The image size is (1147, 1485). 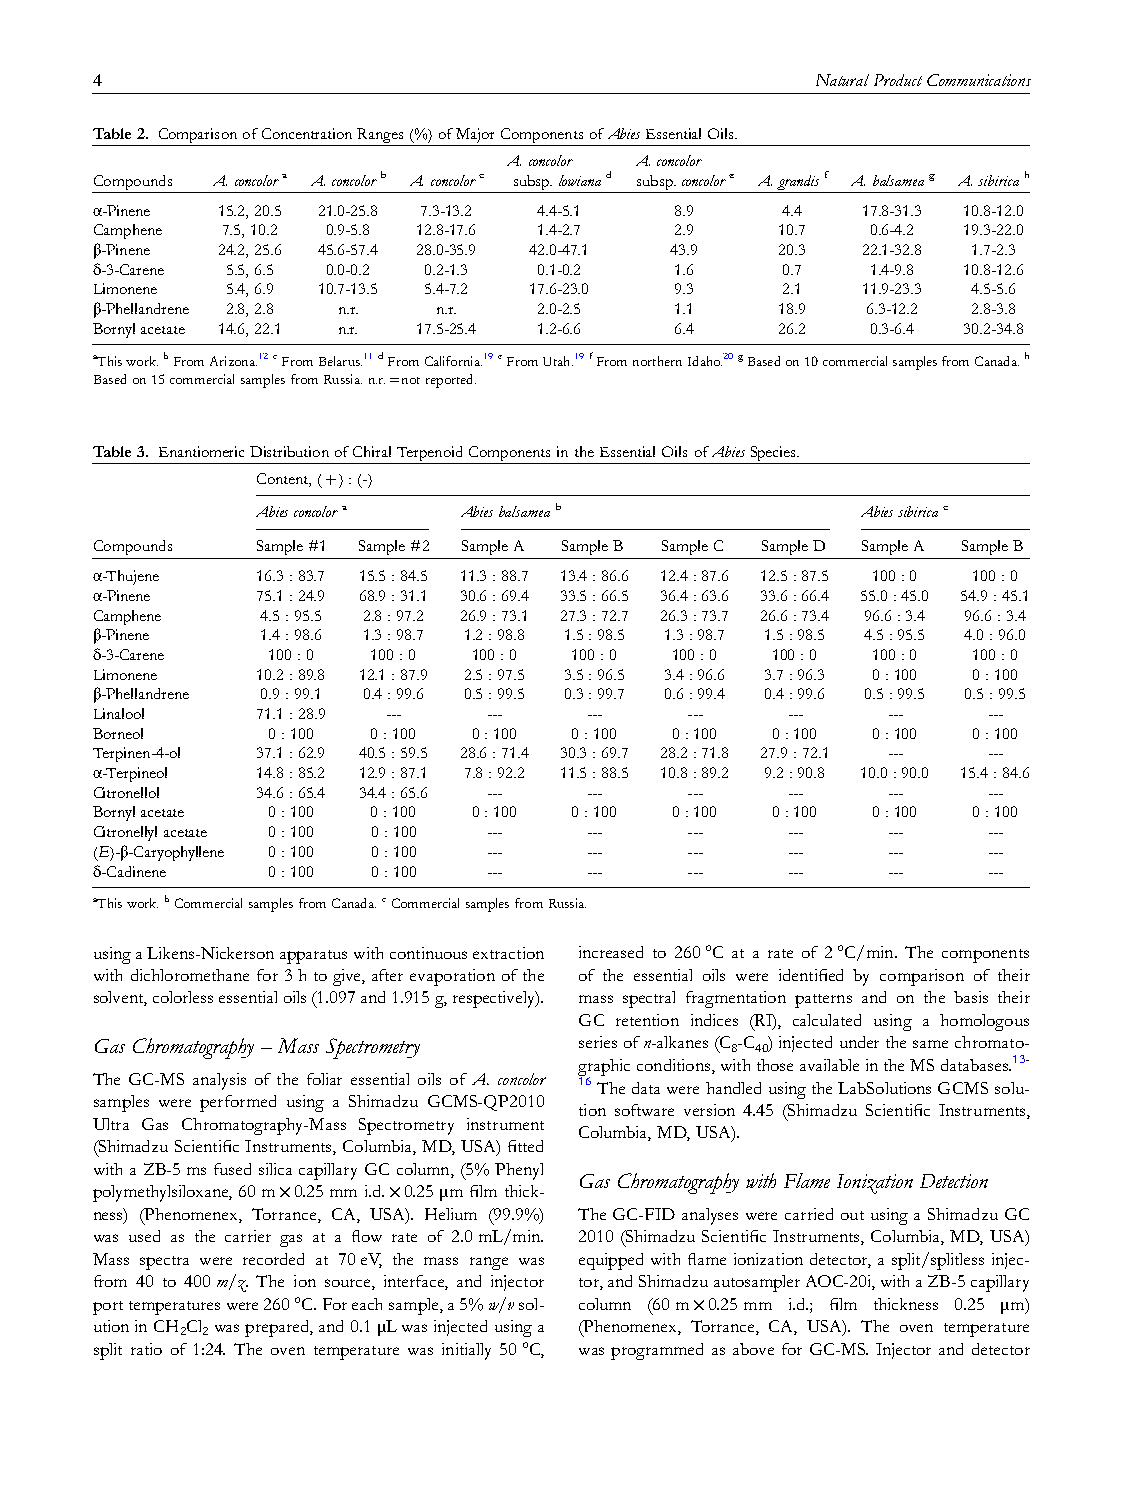 What do you see at coordinates (611, 952) in the document?
I see `increased` at bounding box center [611, 952].
